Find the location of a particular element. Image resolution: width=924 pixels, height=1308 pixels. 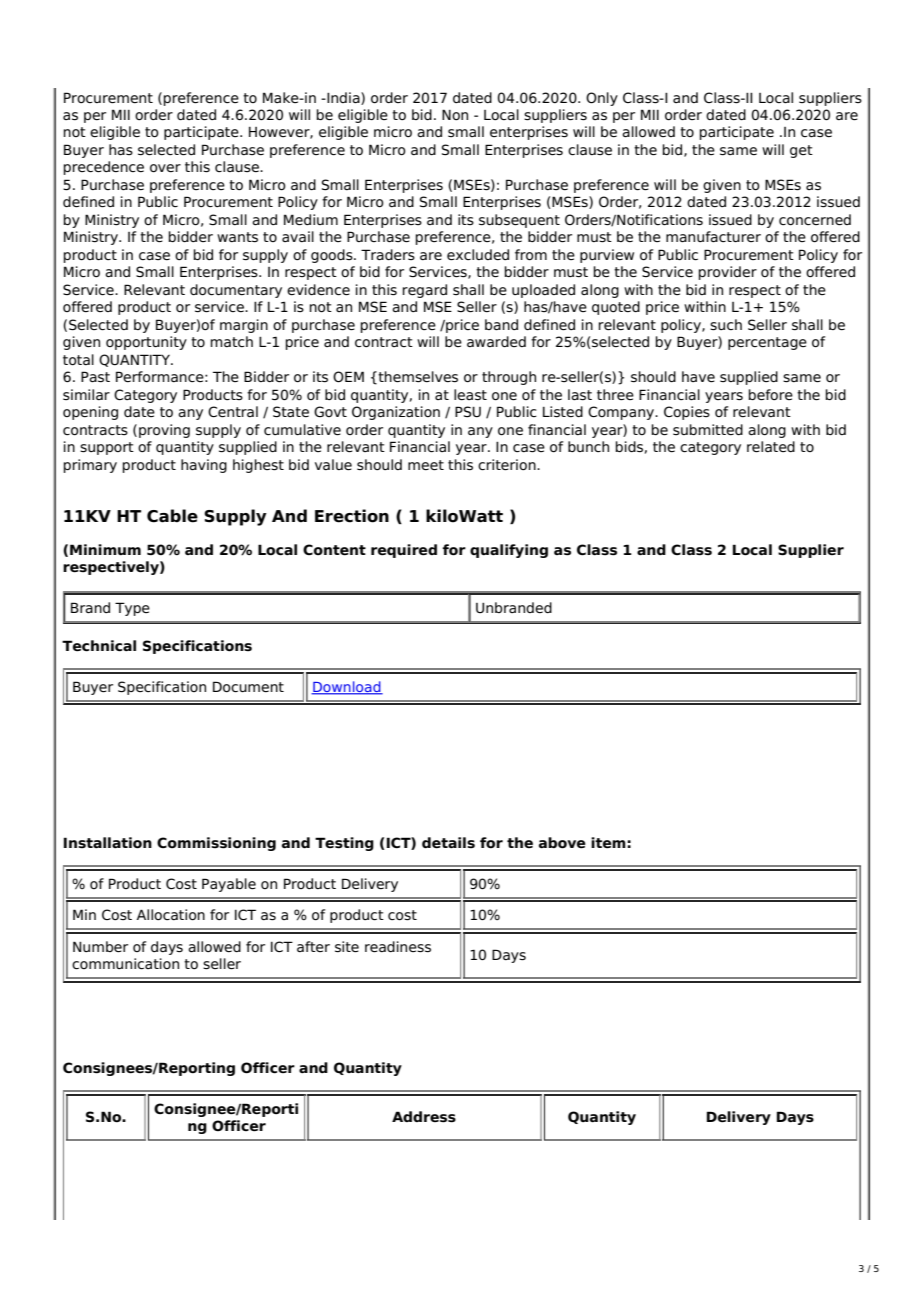

Type is located at coordinates (132, 609).
